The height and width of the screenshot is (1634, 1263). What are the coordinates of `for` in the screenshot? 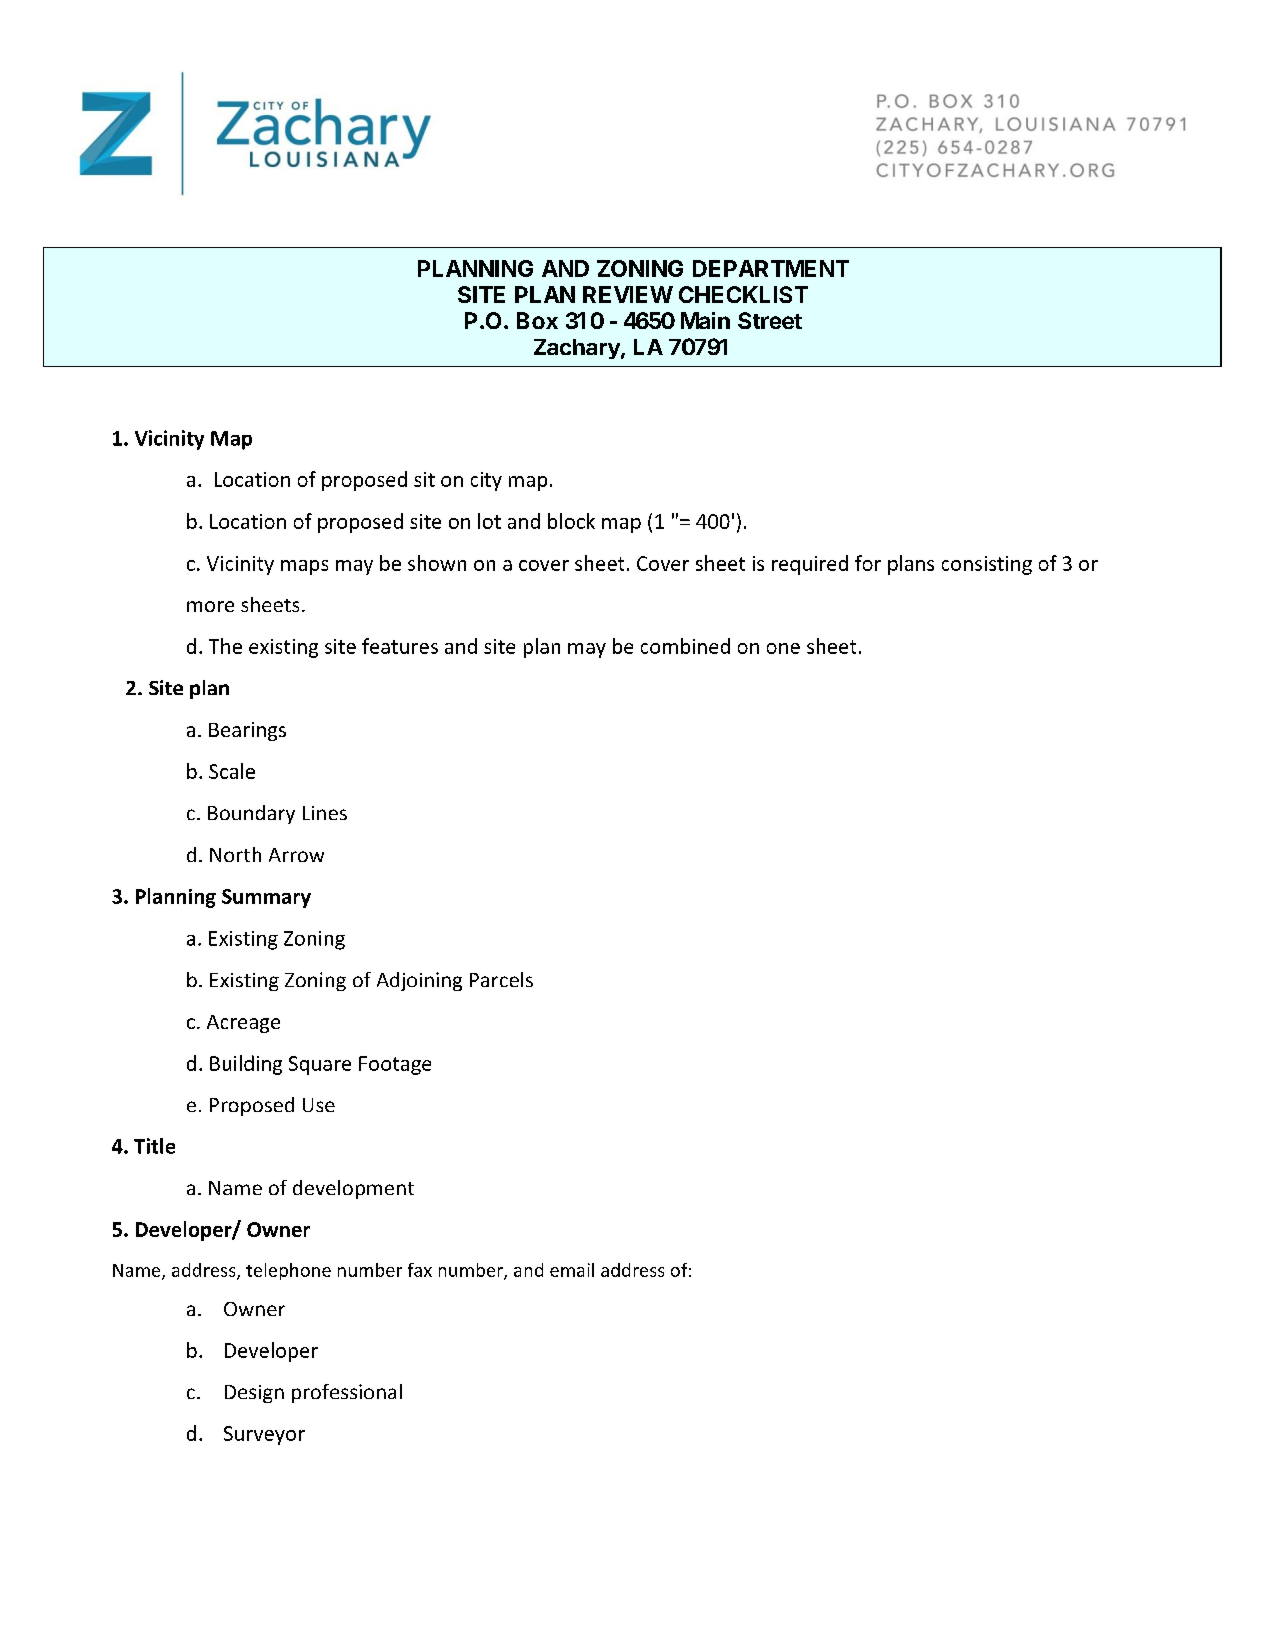 It's located at (868, 563).
